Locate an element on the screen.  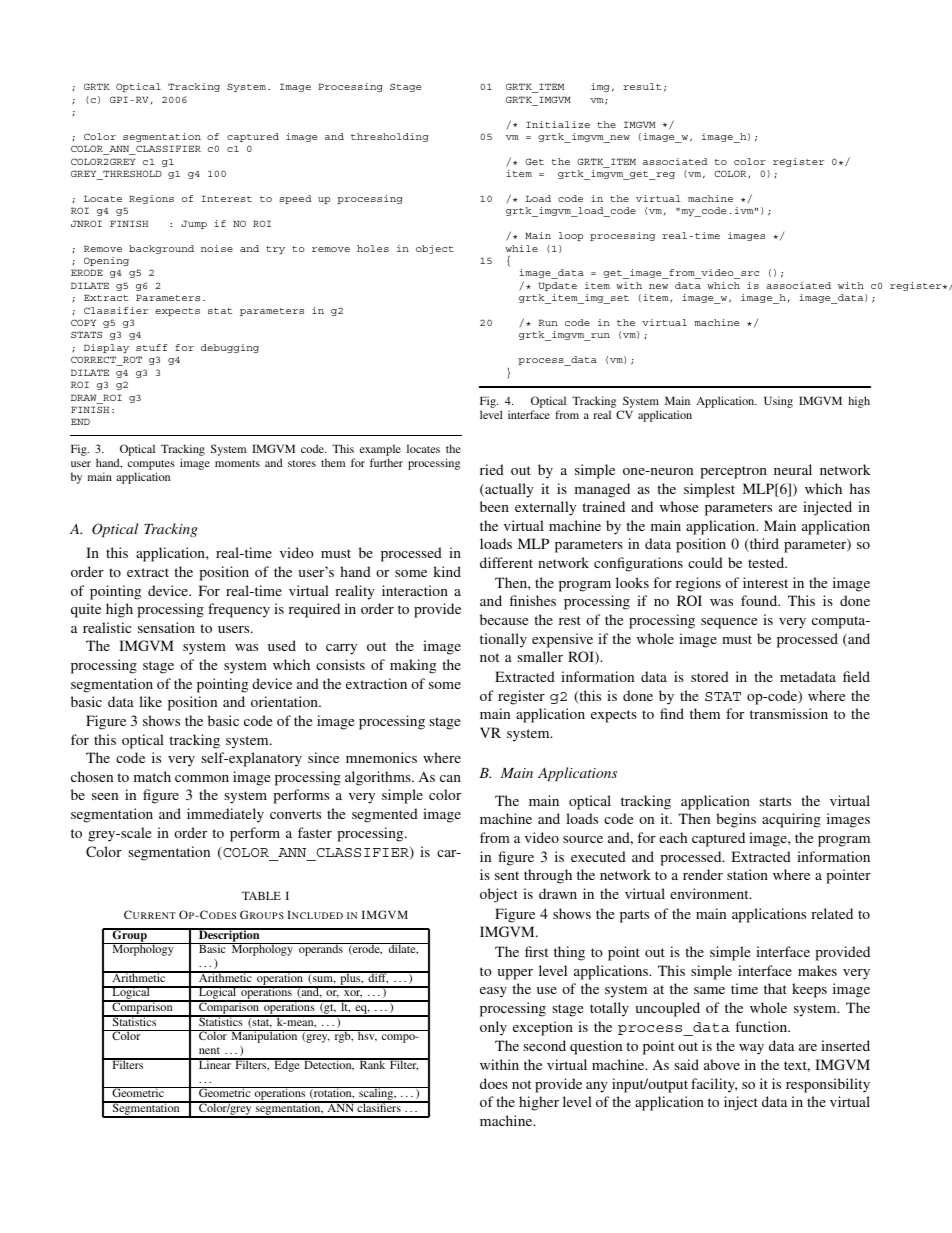
immediately is located at coordinates (225, 815).
